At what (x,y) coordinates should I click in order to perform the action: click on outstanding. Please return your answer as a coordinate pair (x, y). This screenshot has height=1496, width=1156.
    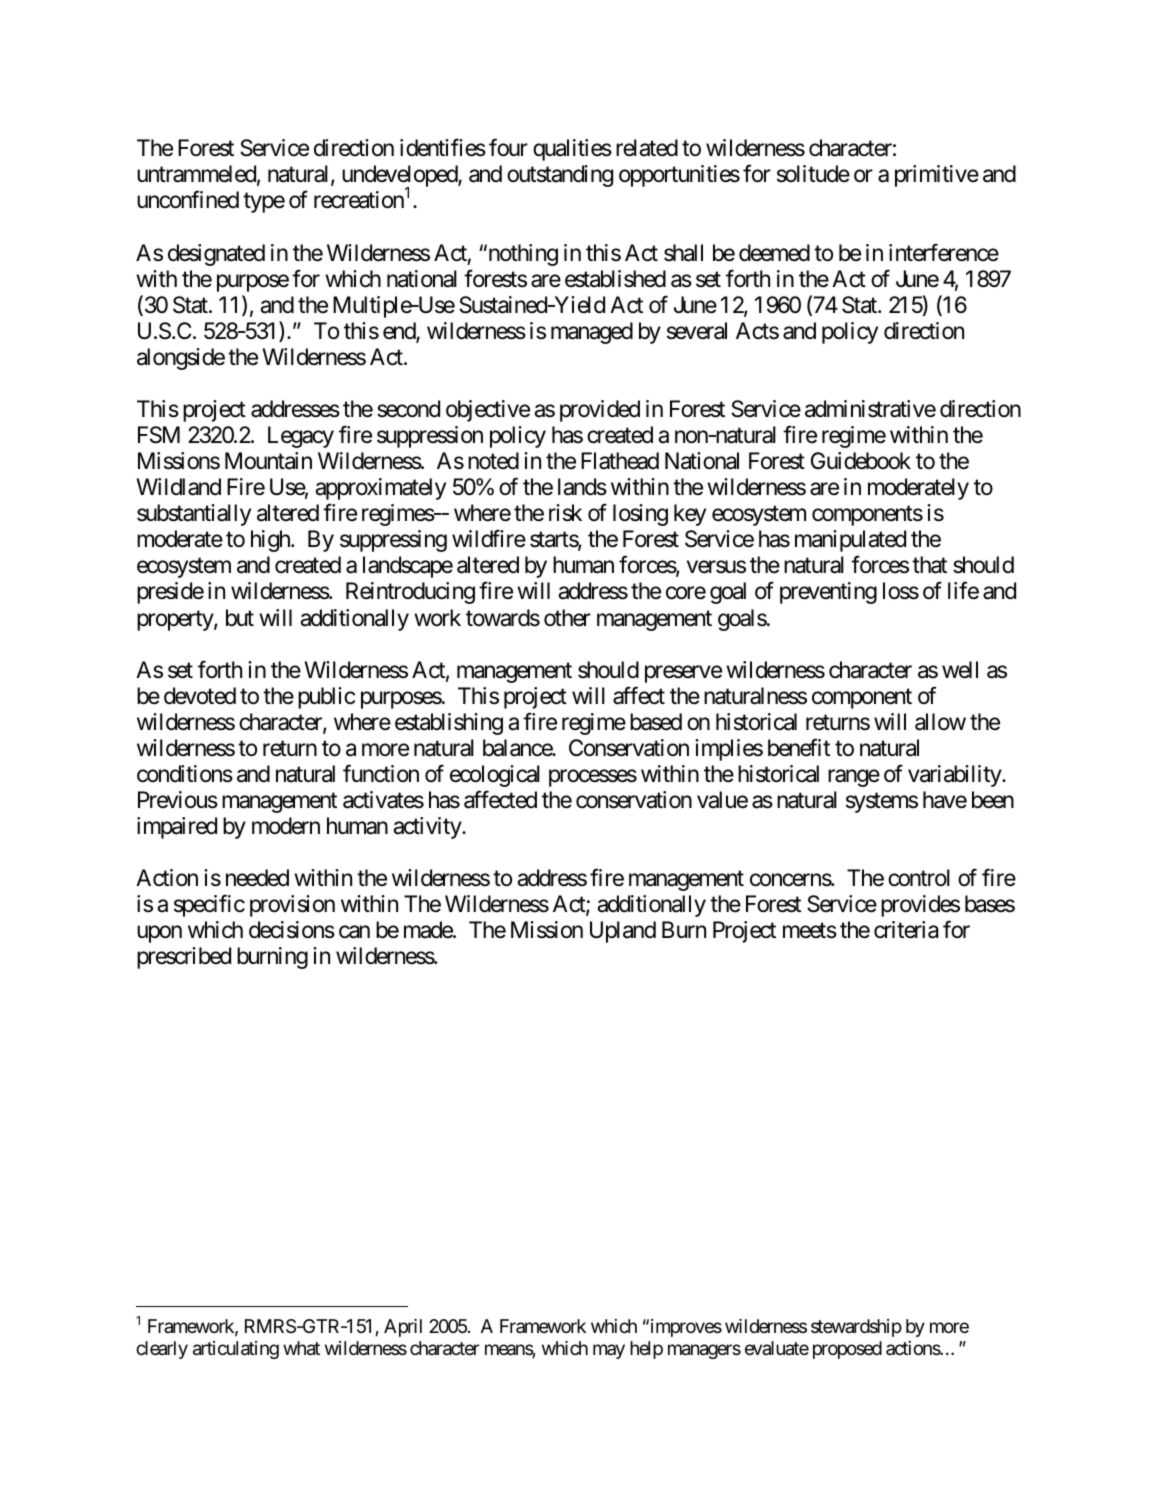
    Looking at the image, I should click on (560, 176).
